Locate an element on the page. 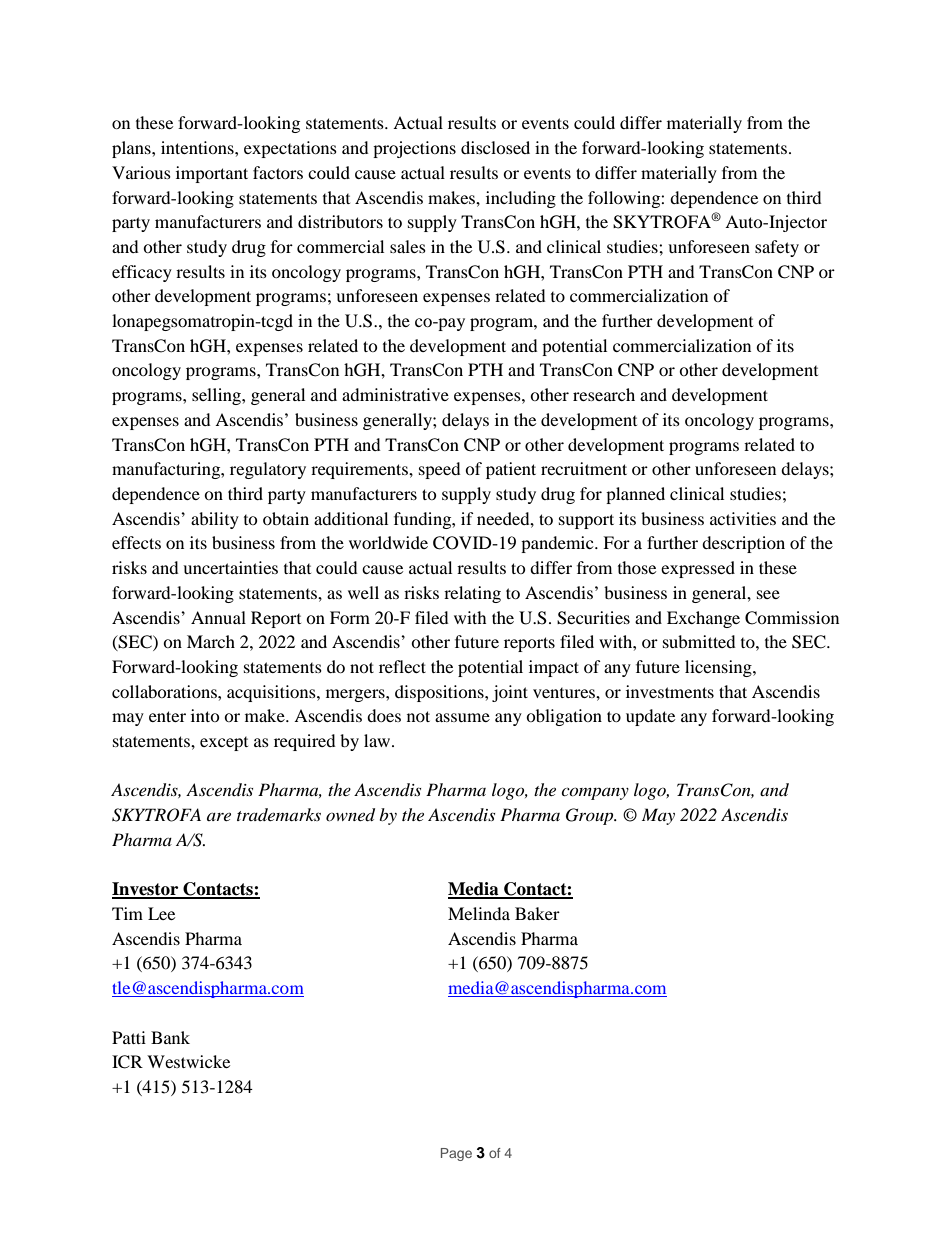  Page is located at coordinates (456, 1154).
